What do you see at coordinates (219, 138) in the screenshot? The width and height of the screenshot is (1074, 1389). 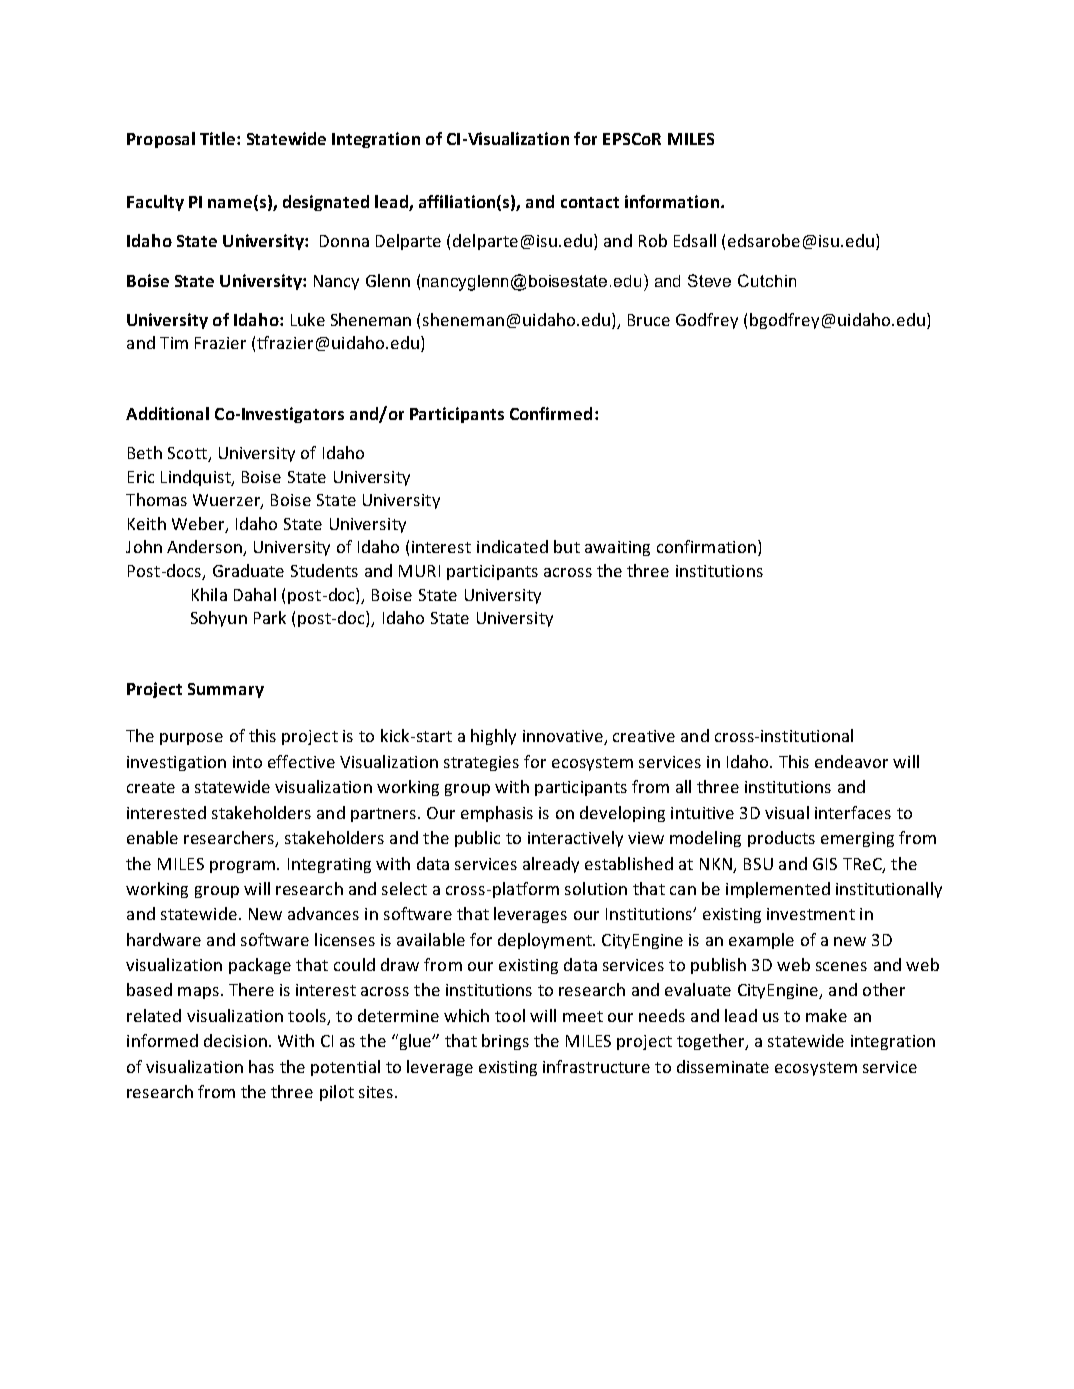 I see `Title` at bounding box center [219, 138].
